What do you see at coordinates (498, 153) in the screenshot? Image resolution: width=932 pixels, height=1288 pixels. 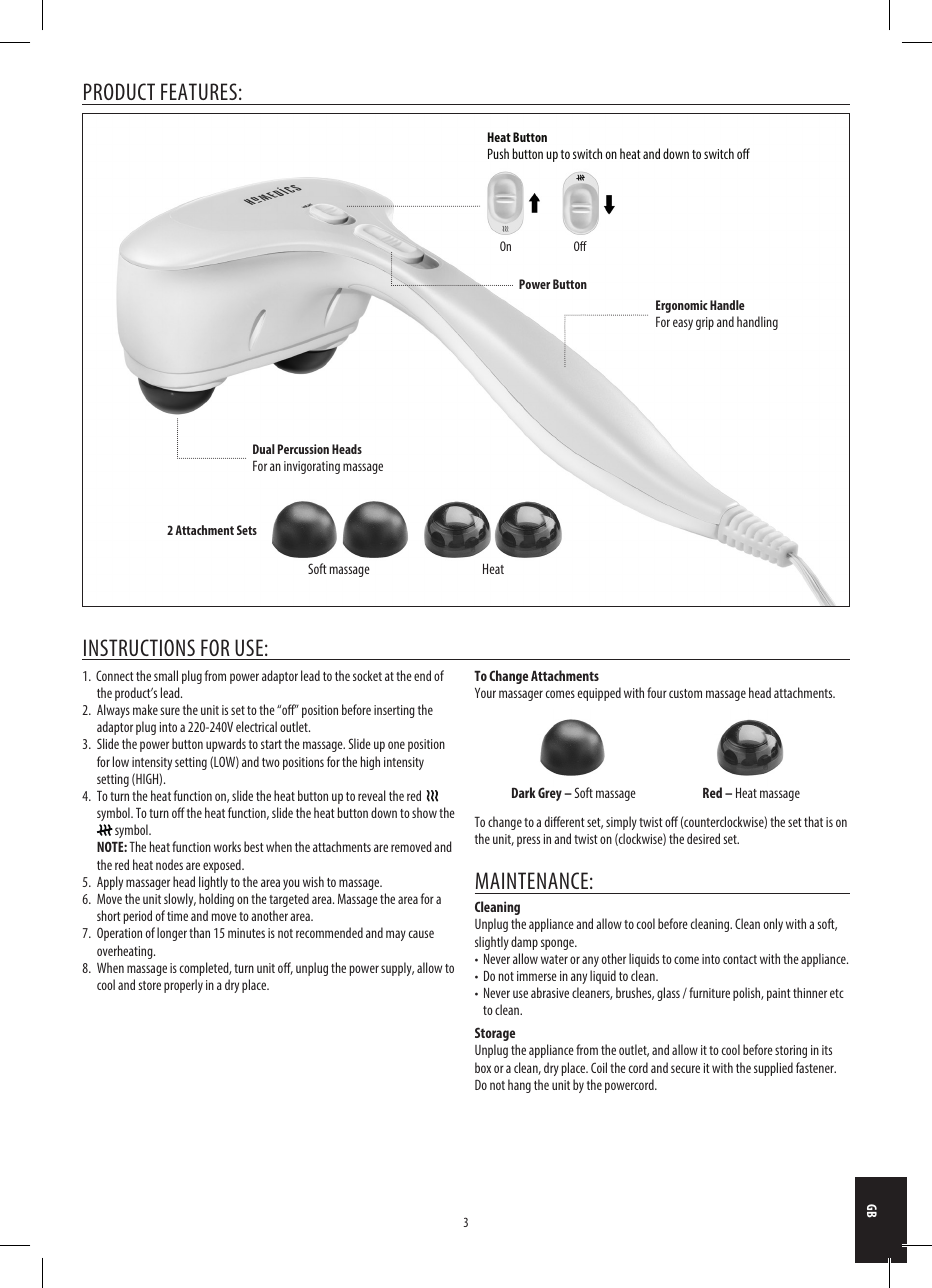 I see `Push` at bounding box center [498, 153].
